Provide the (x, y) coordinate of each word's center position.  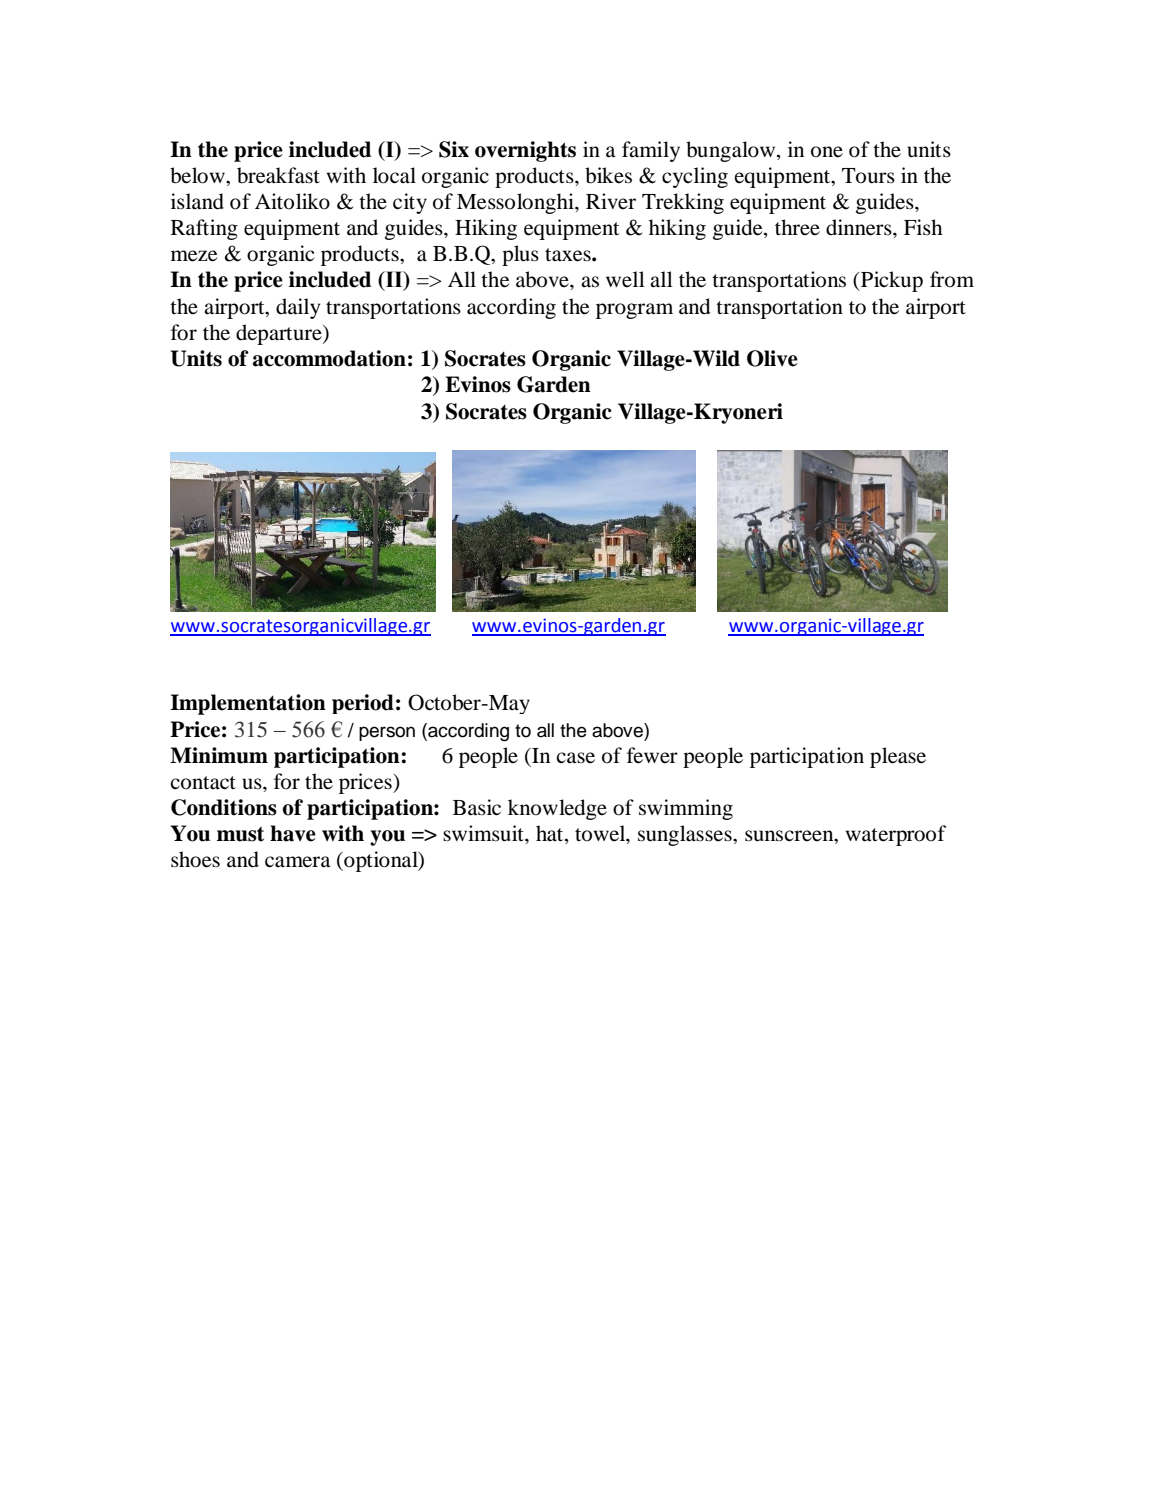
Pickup (891, 281)
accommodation (329, 358)
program (634, 311)
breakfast (278, 175)
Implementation (248, 704)
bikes (608, 175)
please (898, 757)
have (293, 833)
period (363, 704)
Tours (868, 176)
